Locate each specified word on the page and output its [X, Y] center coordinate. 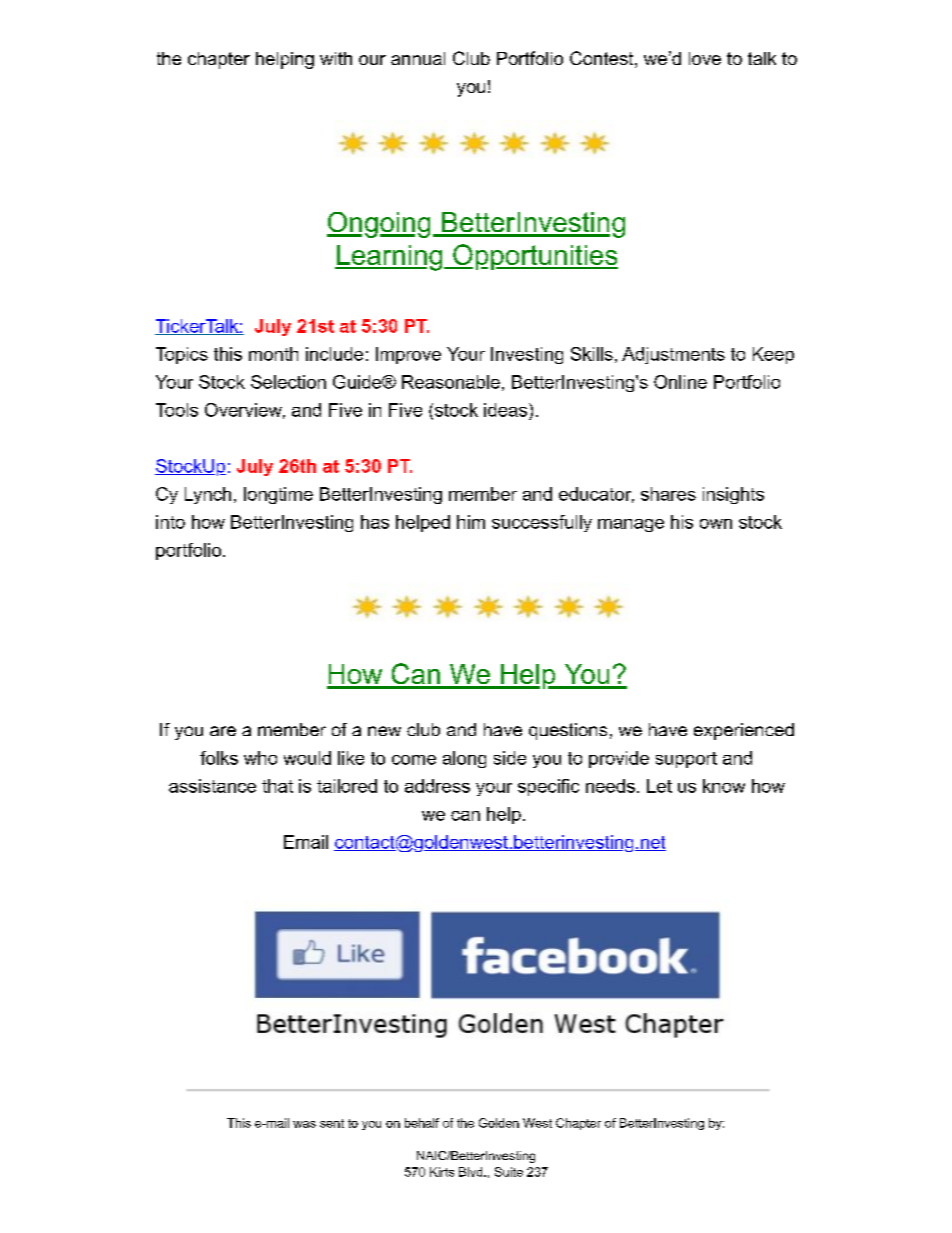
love [705, 58]
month [273, 354]
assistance [212, 786]
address [437, 786]
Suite [509, 1172]
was [304, 1124]
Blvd [472, 1172]
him [471, 522]
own [716, 524]
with [336, 58]
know [724, 786]
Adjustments [673, 355]
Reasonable [451, 382]
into [170, 522]
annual [418, 58]
